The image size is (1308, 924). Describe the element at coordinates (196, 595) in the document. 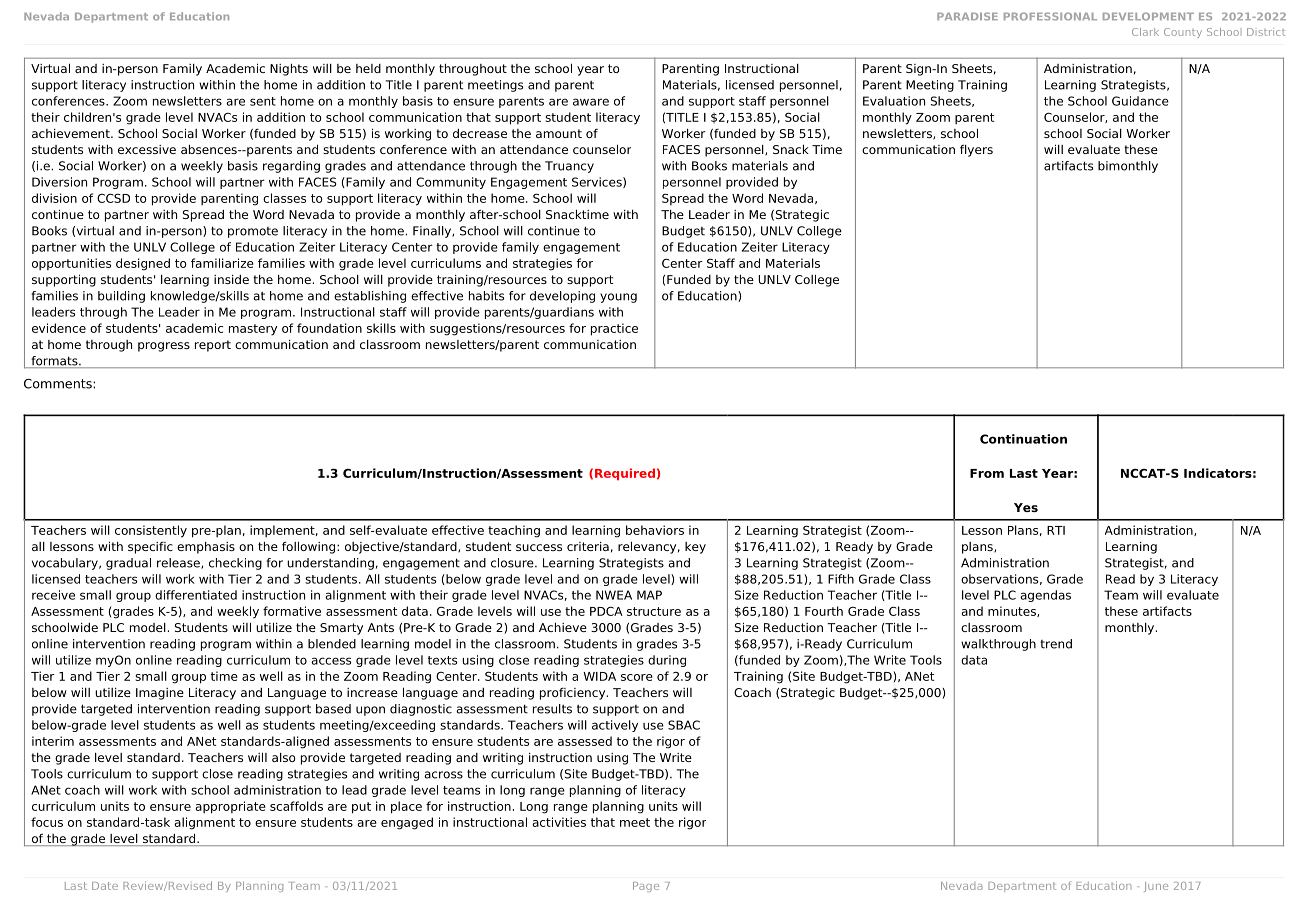

I see `differentiated` at that location.
